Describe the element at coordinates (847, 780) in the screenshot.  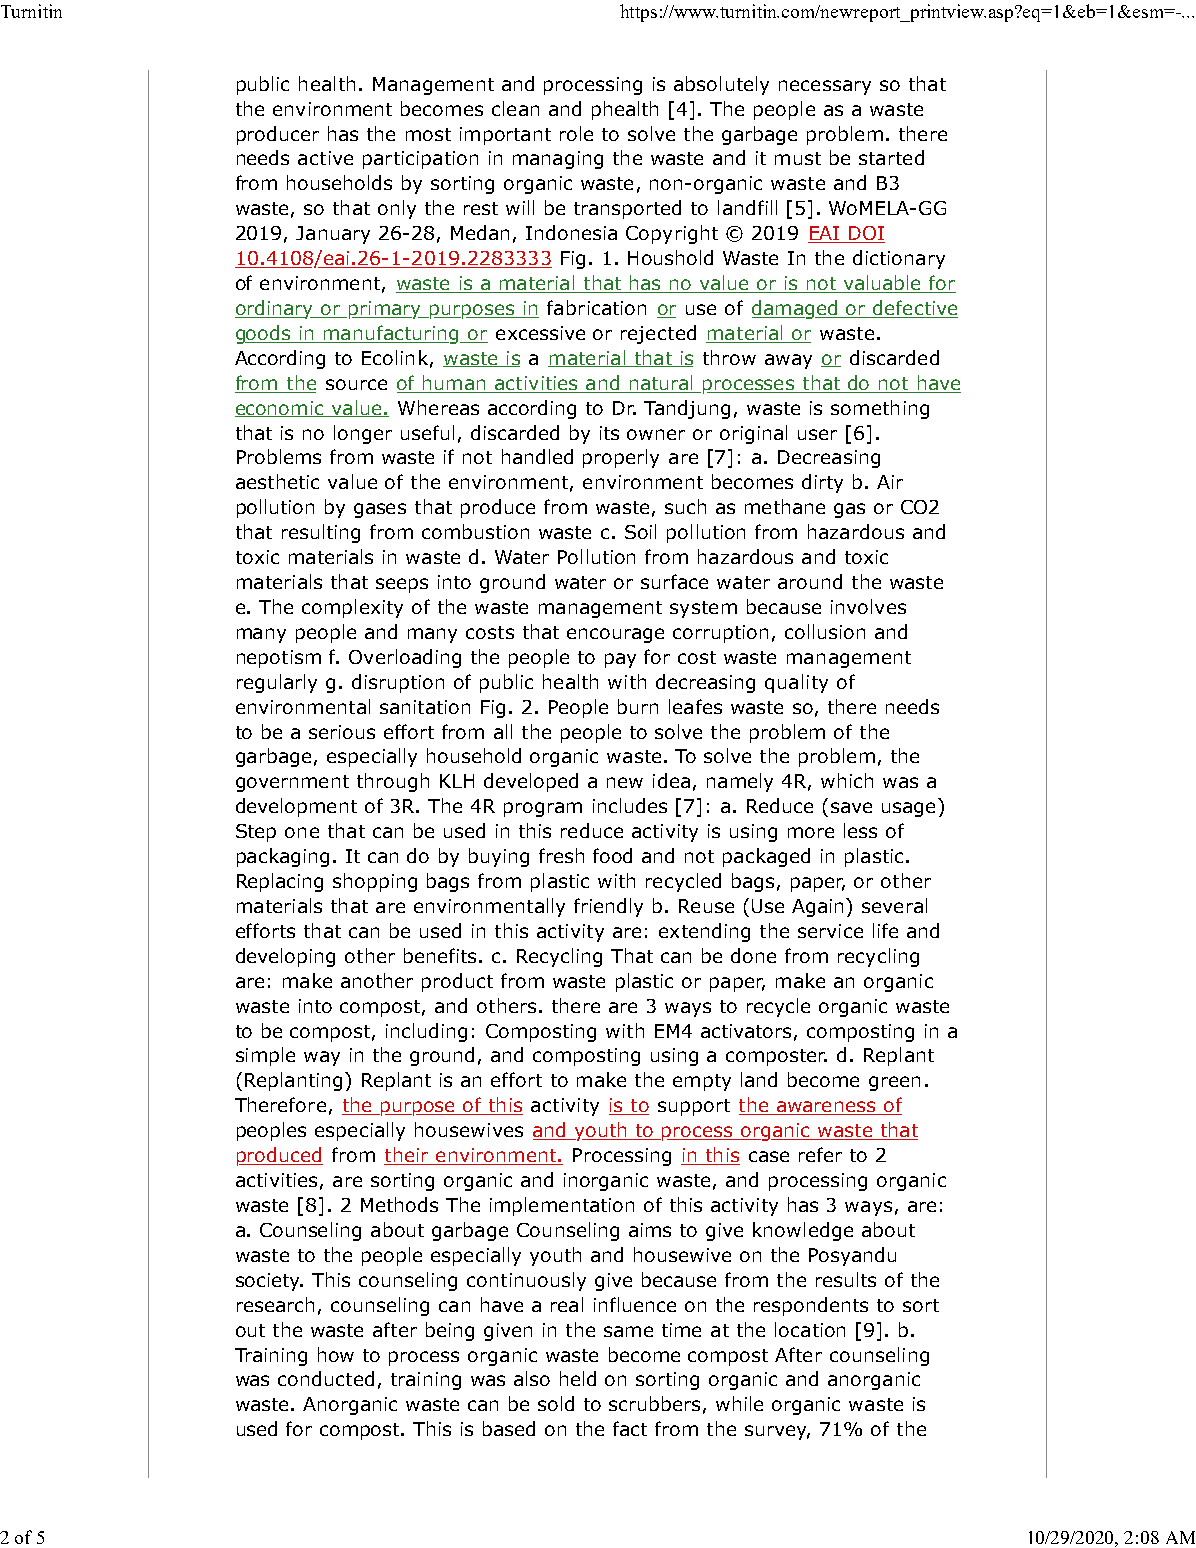
I see `which` at that location.
